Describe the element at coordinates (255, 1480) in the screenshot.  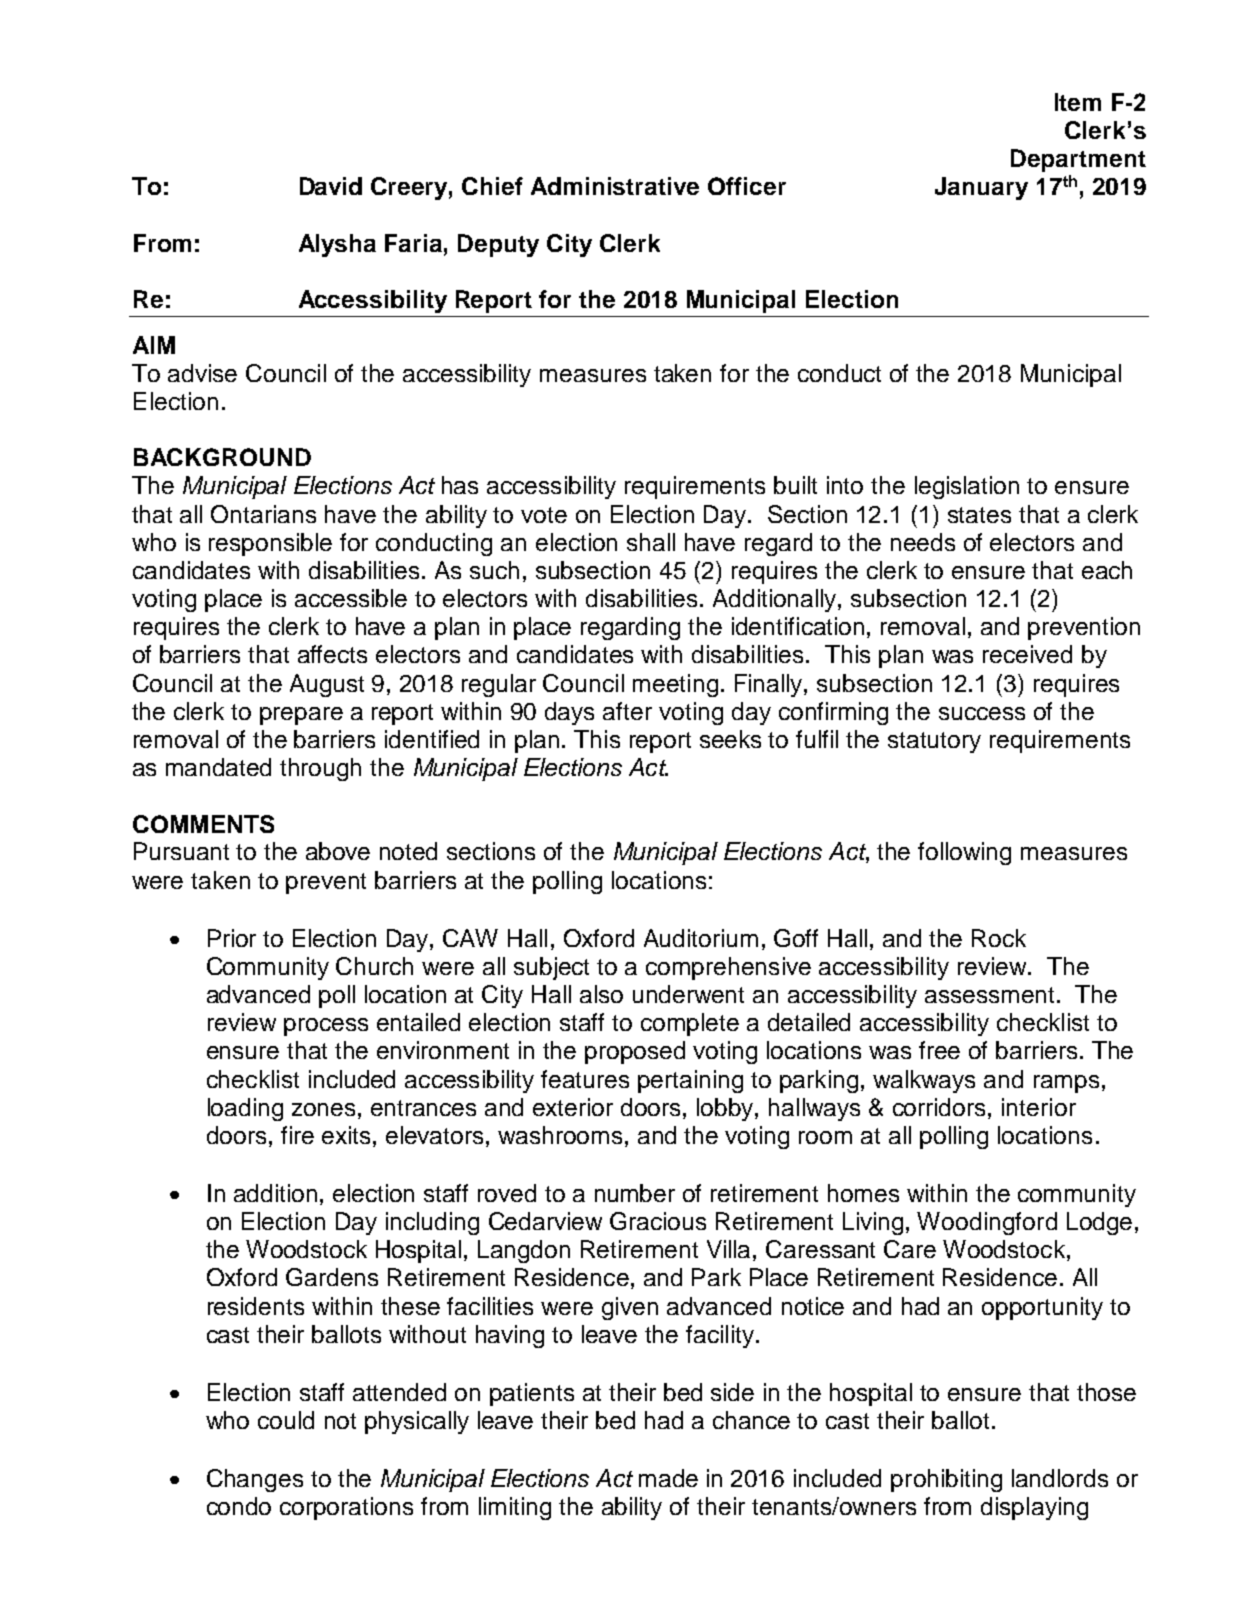
I see `Changes` at that location.
